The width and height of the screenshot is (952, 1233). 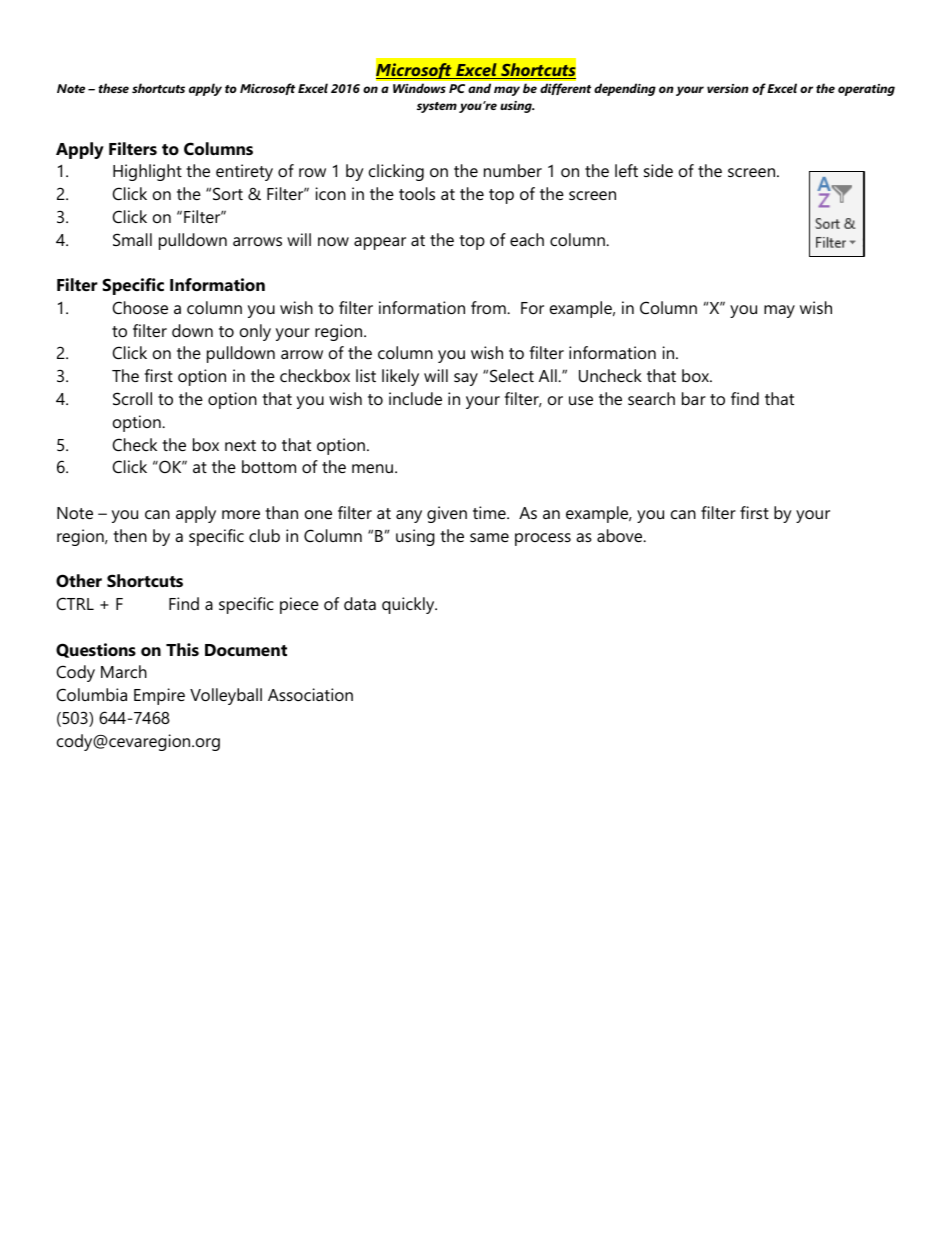 What do you see at coordinates (140, 307) in the screenshot?
I see `Choose` at bounding box center [140, 307].
